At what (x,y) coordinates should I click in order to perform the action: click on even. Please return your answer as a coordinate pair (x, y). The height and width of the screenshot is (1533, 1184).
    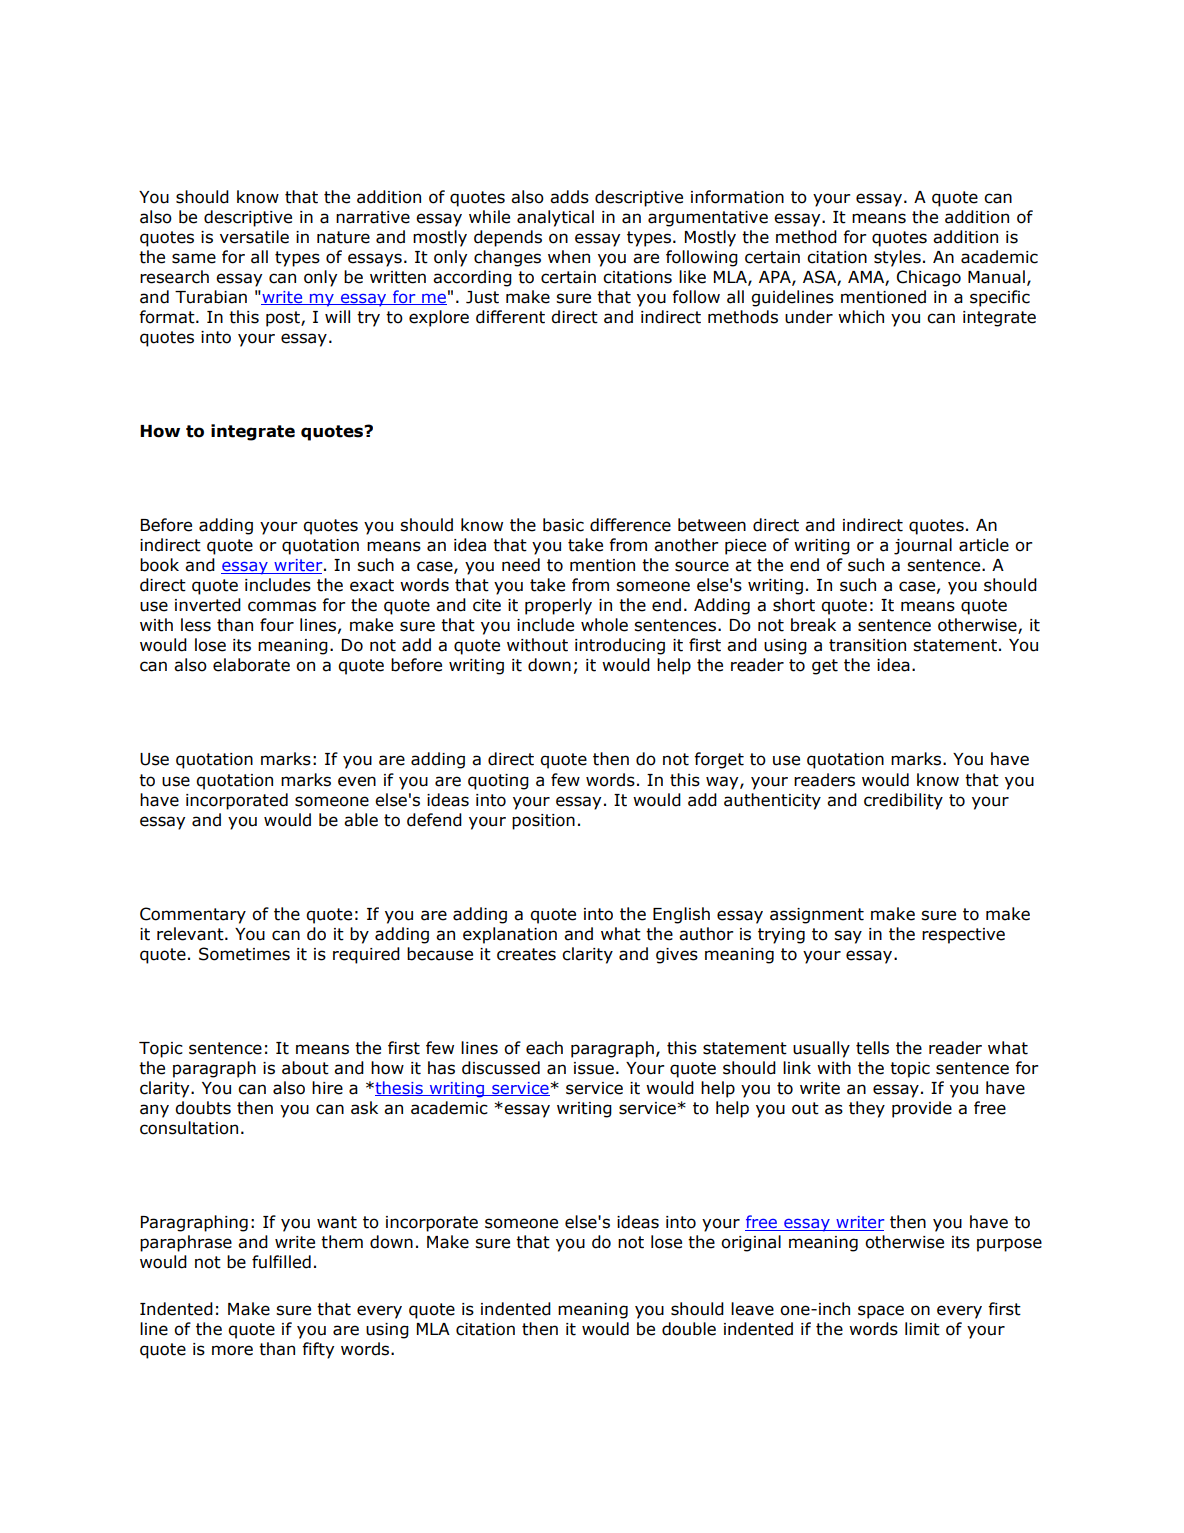
    Looking at the image, I should click on (357, 781).
